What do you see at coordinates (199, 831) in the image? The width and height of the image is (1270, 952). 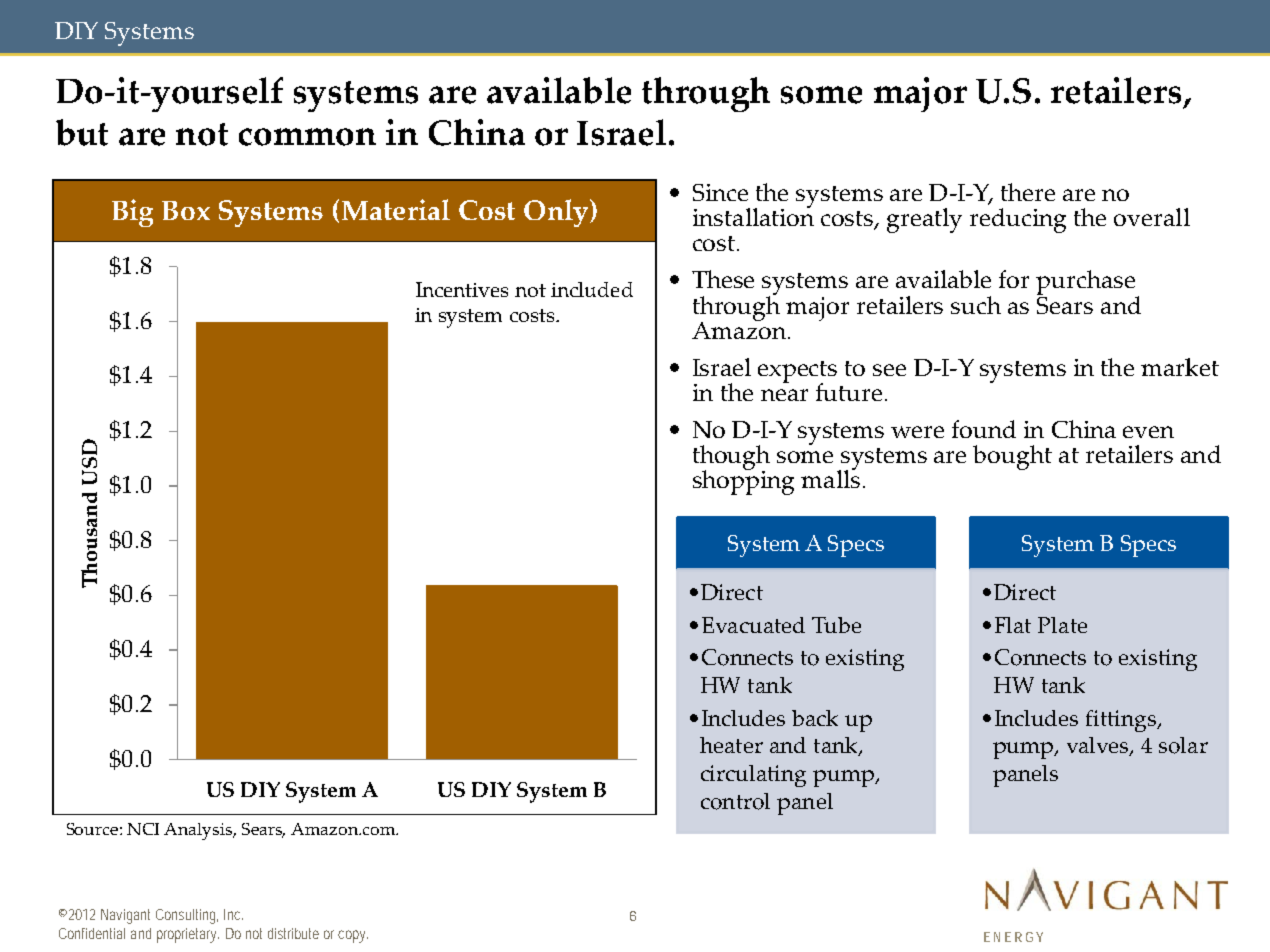 I see `Analysis` at bounding box center [199, 831].
